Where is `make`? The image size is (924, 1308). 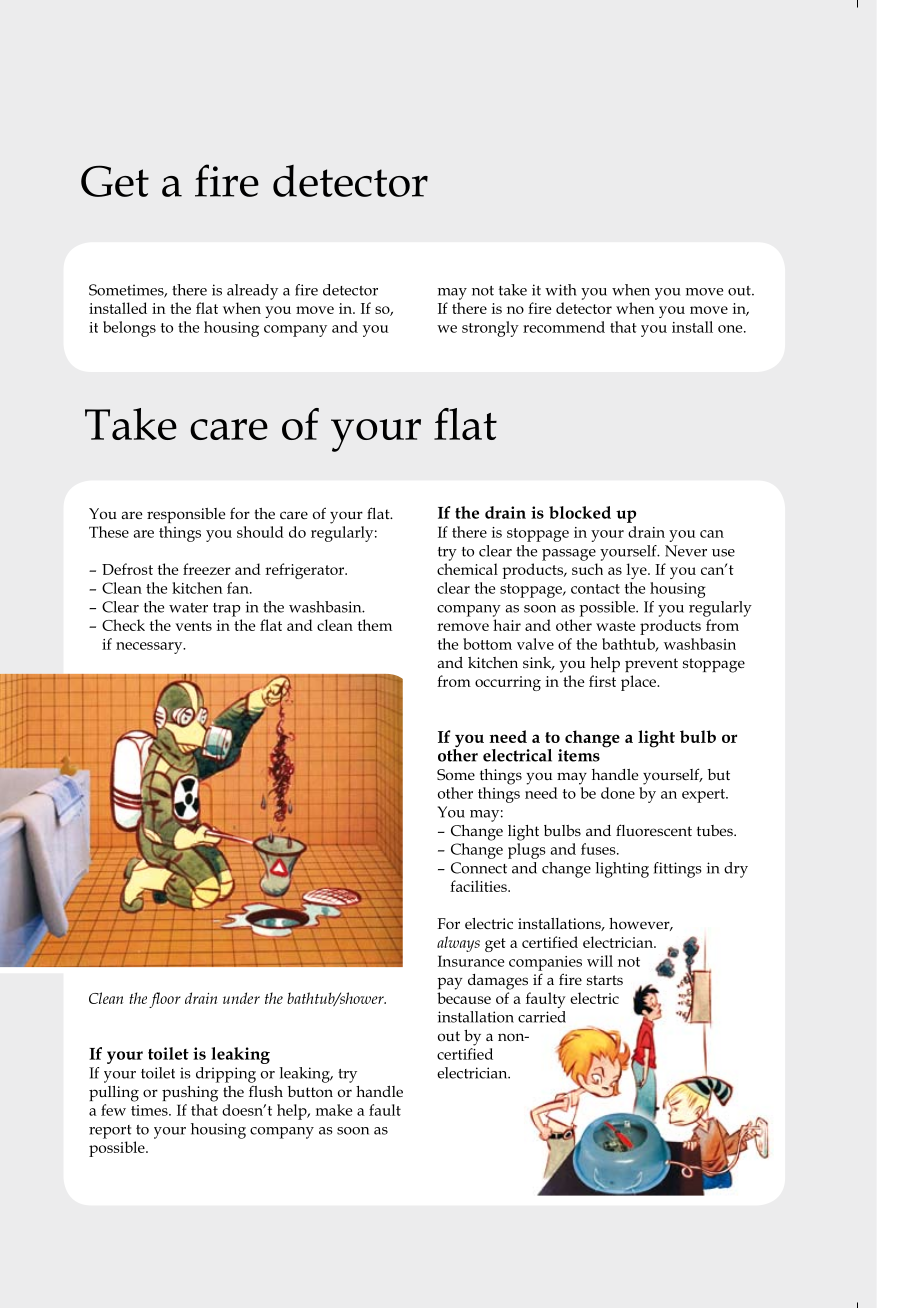 make is located at coordinates (334, 1110).
